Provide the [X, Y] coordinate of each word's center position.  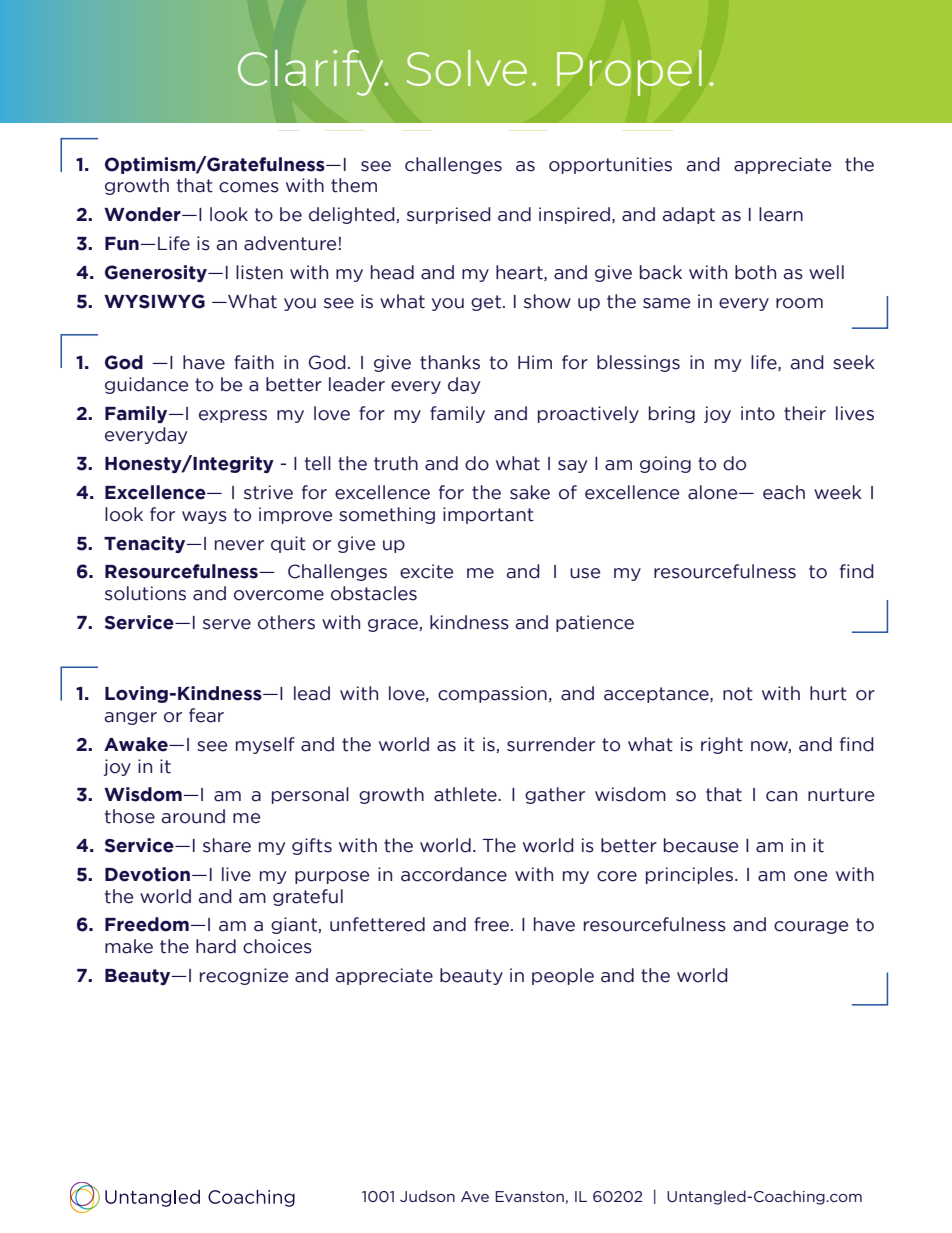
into [758, 413]
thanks [450, 362]
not [738, 694]
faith [254, 362]
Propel [629, 73]
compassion [492, 694]
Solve [467, 68]
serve [227, 624]
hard [216, 946]
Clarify [312, 73]
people [563, 976]
